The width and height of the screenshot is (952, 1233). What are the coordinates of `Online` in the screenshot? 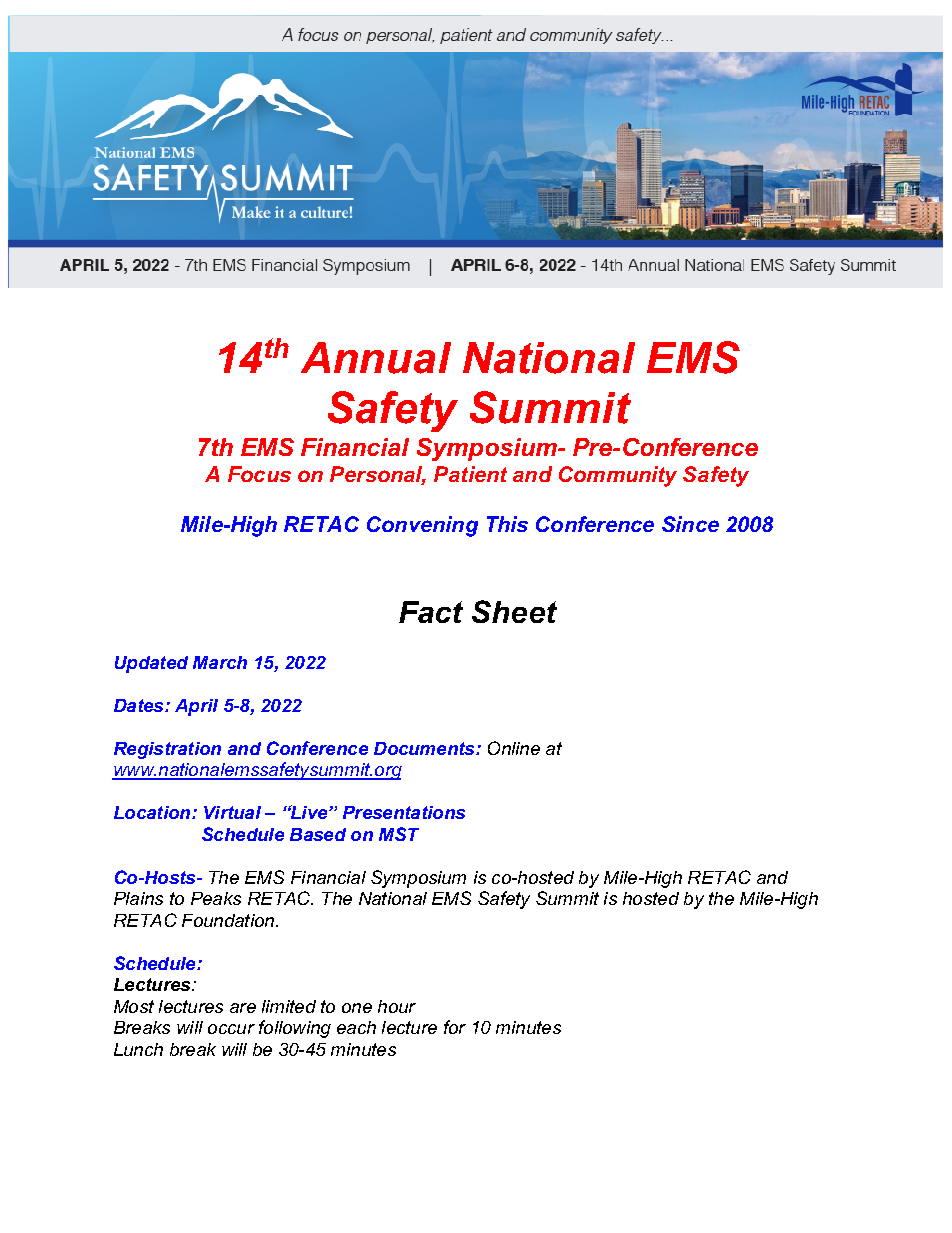 It's located at (514, 748).
